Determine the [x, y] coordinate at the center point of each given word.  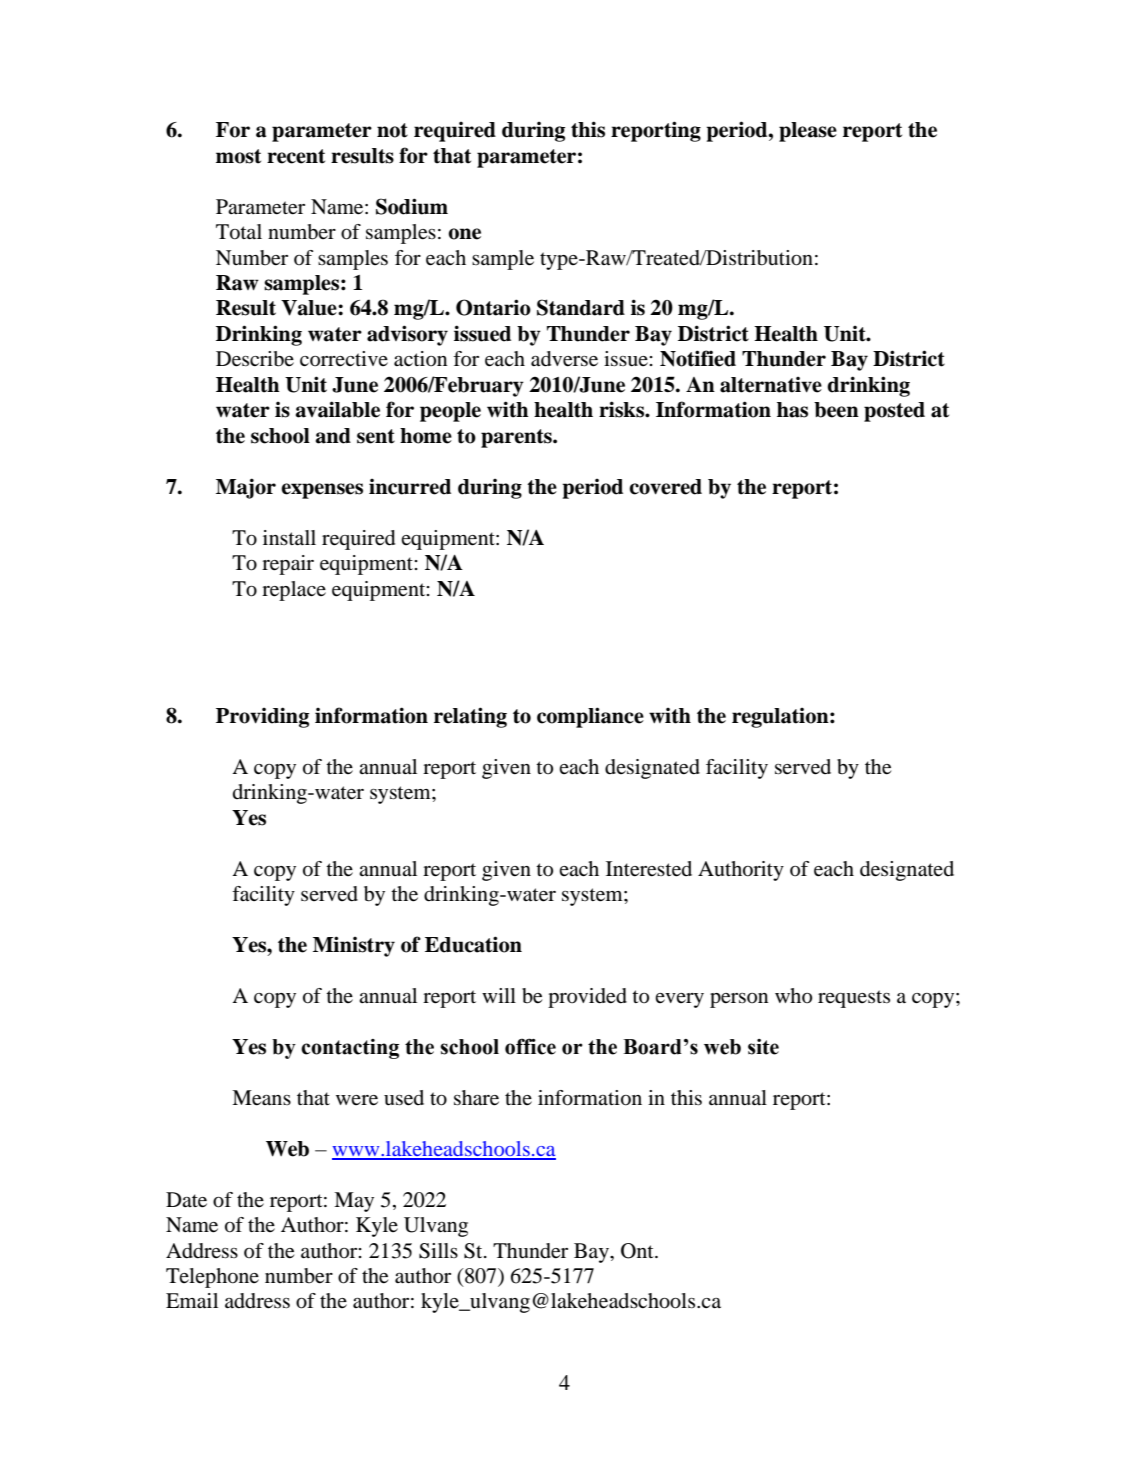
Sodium [412, 206]
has [792, 410]
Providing [262, 717]
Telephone [212, 1278]
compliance [590, 717]
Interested [649, 869]
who [793, 996]
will [499, 995]
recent [296, 156]
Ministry [354, 946]
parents [517, 438]
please [808, 132]
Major [246, 488]
